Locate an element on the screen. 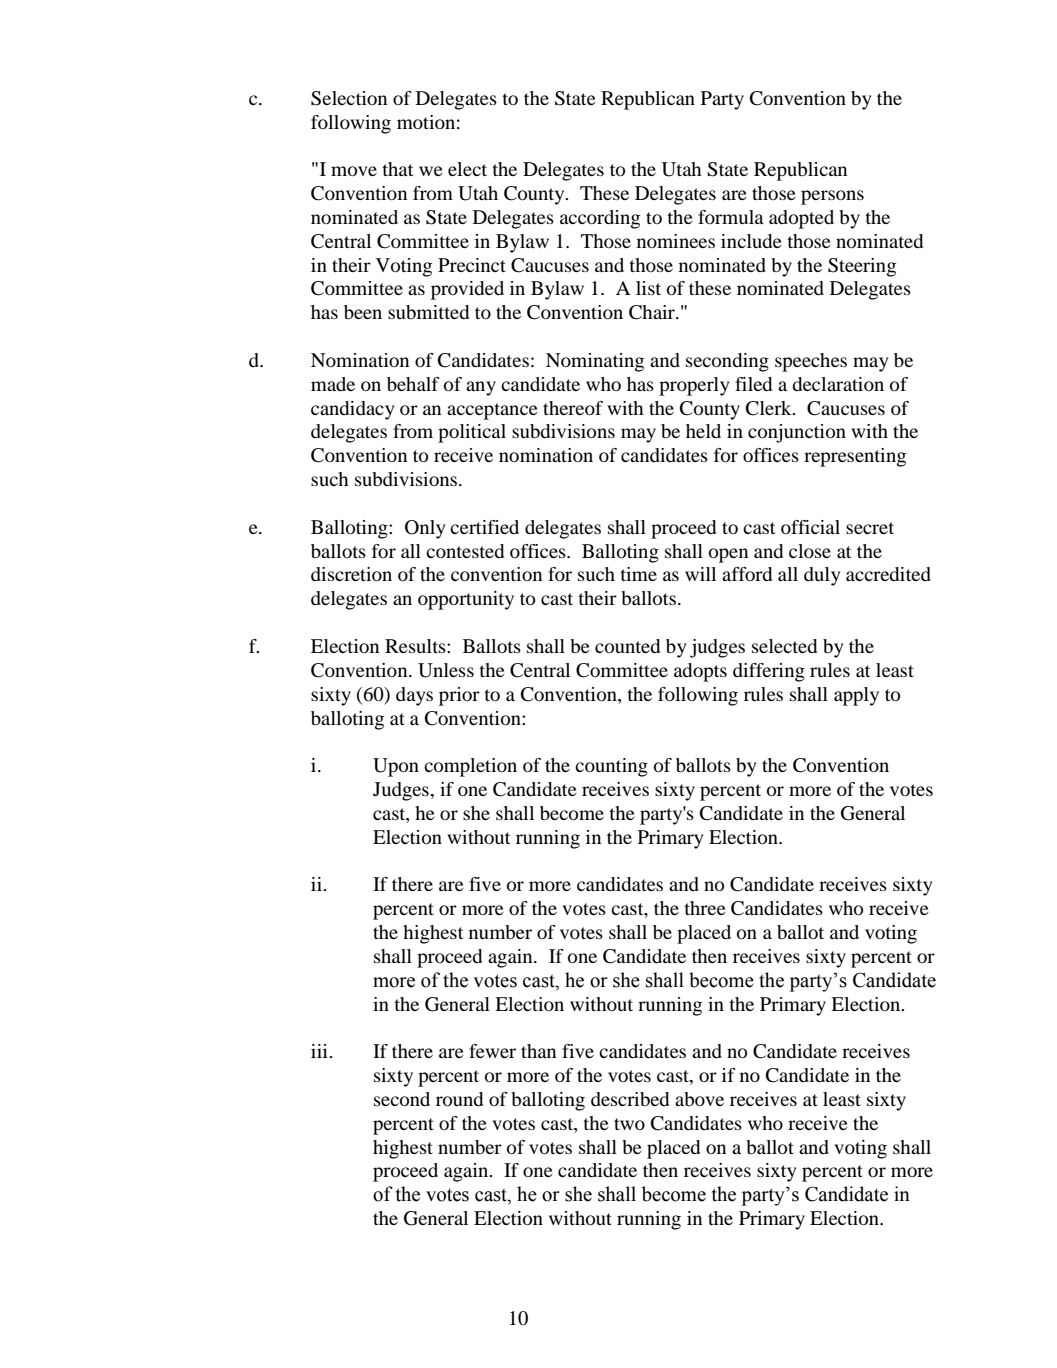  round is located at coordinates (459, 1099).
